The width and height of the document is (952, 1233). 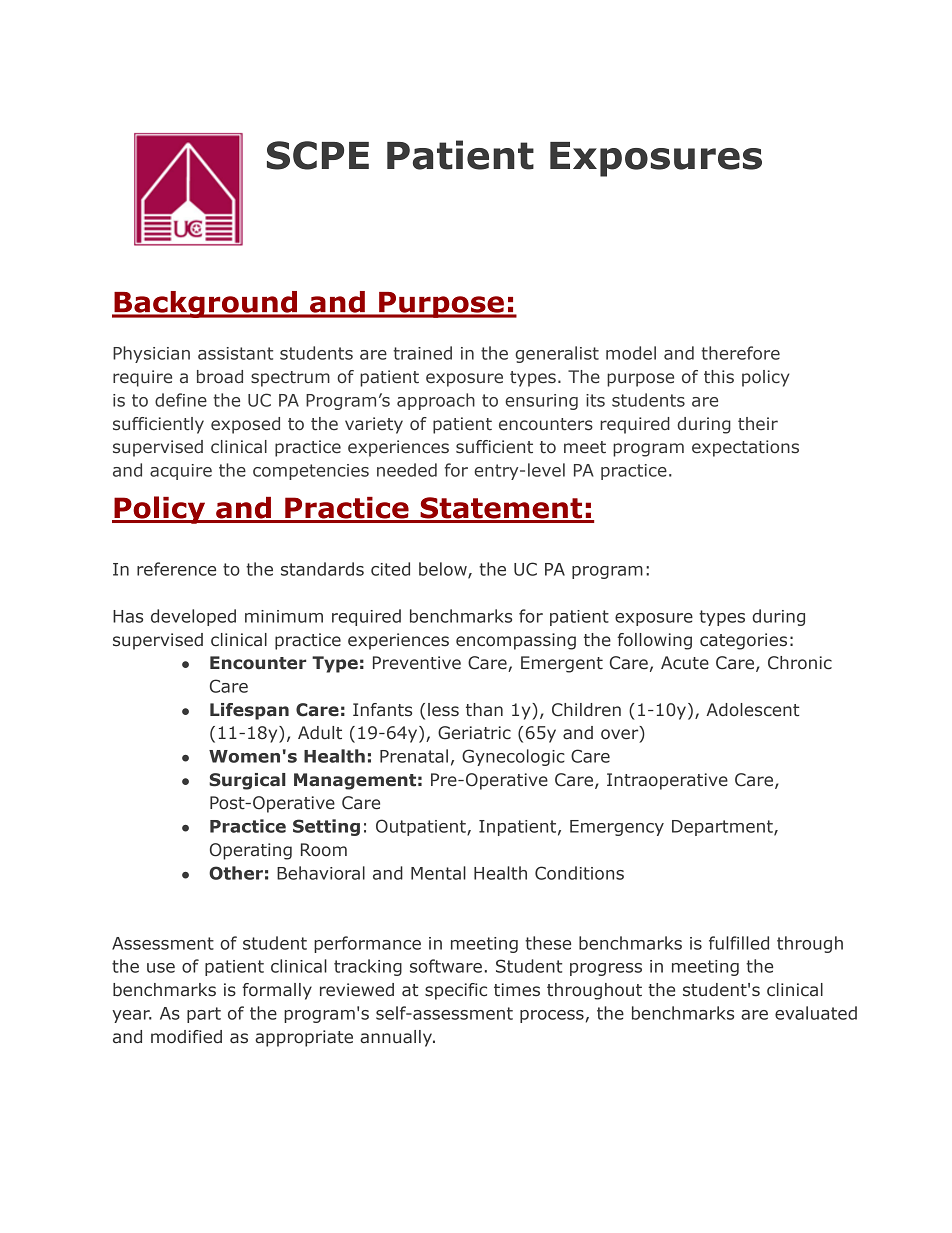 I want to click on reference, so click(x=176, y=569).
